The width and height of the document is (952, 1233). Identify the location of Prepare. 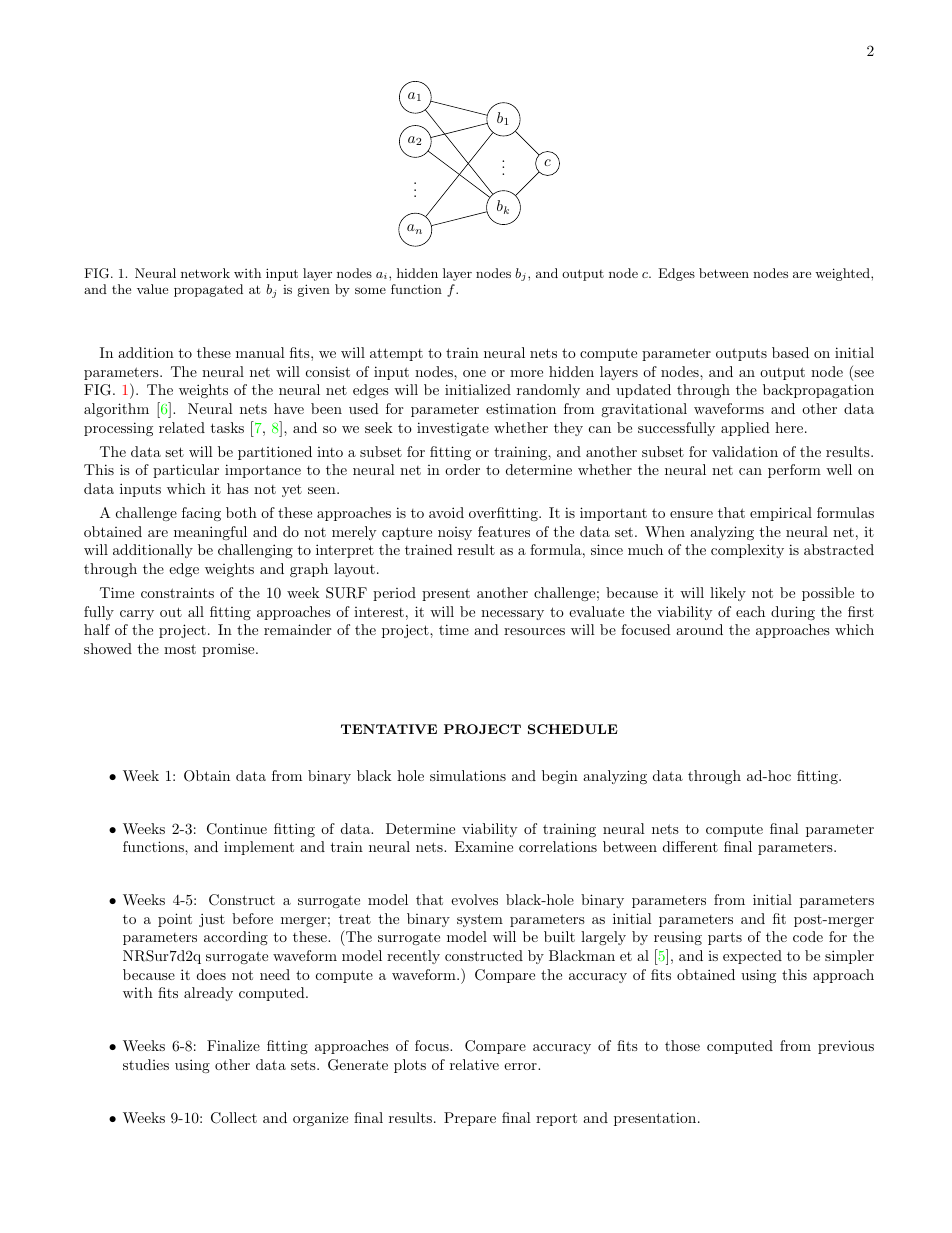
(470, 1119).
